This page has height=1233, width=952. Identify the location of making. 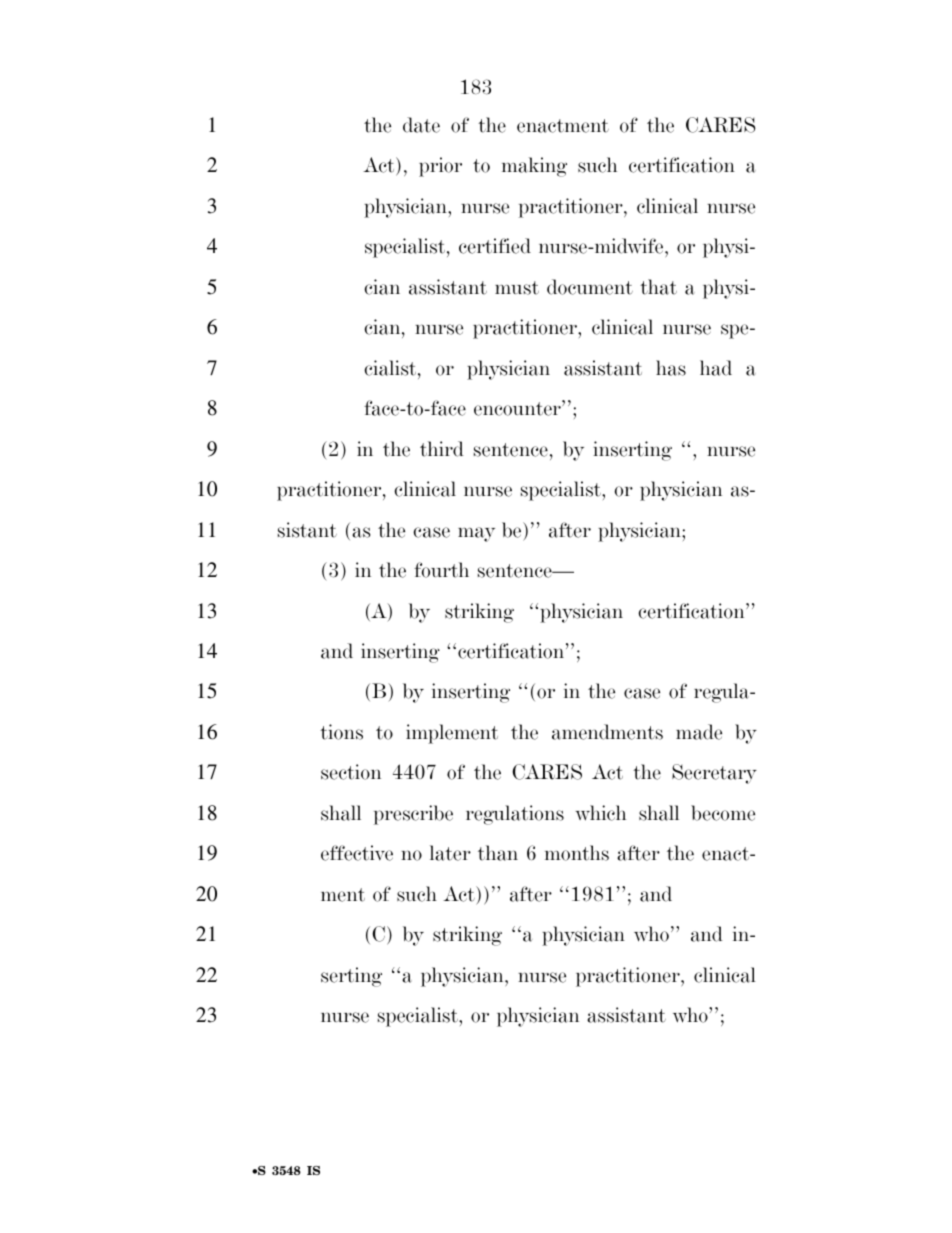
(534, 167).
